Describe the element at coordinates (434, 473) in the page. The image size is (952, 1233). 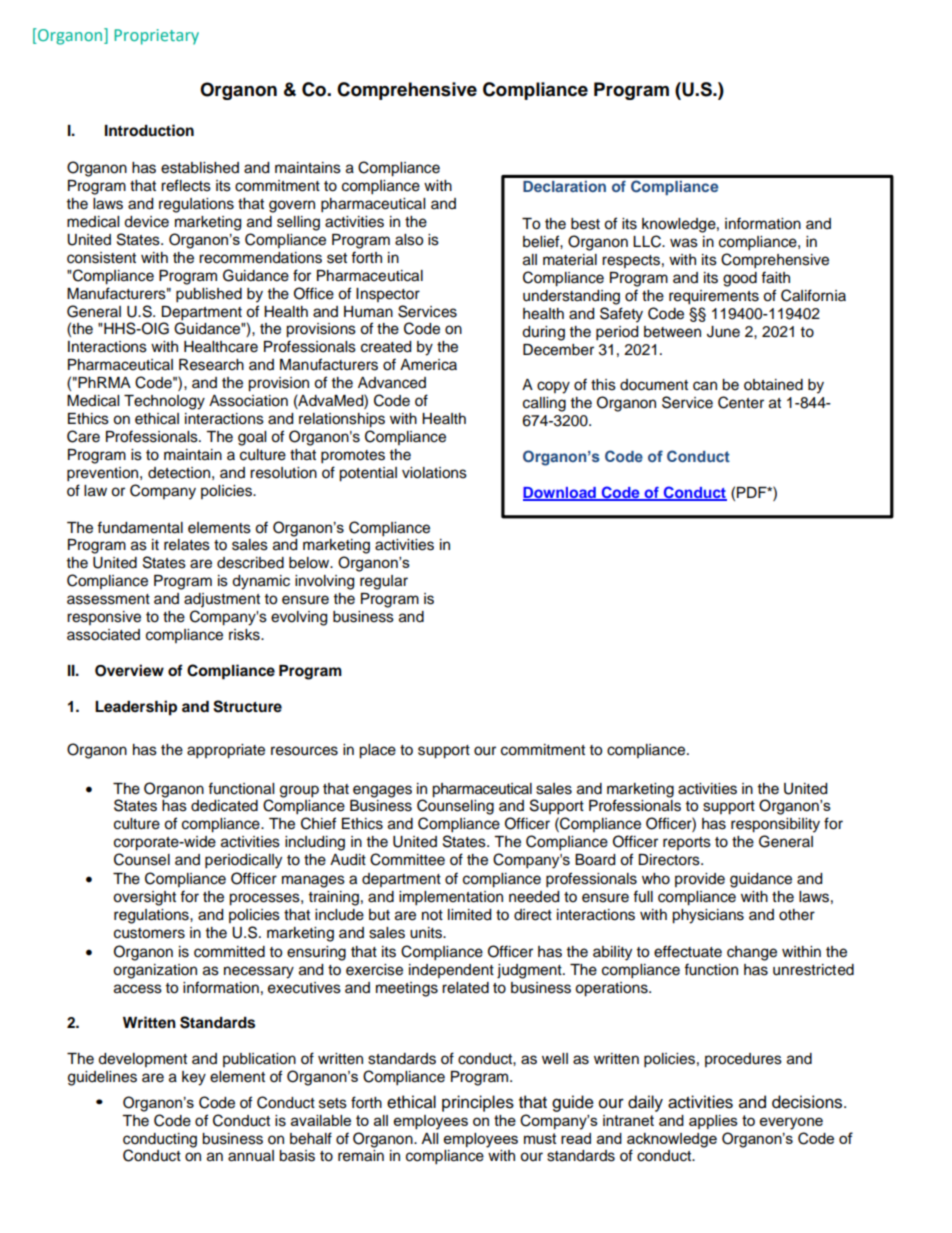
I see `violations` at that location.
